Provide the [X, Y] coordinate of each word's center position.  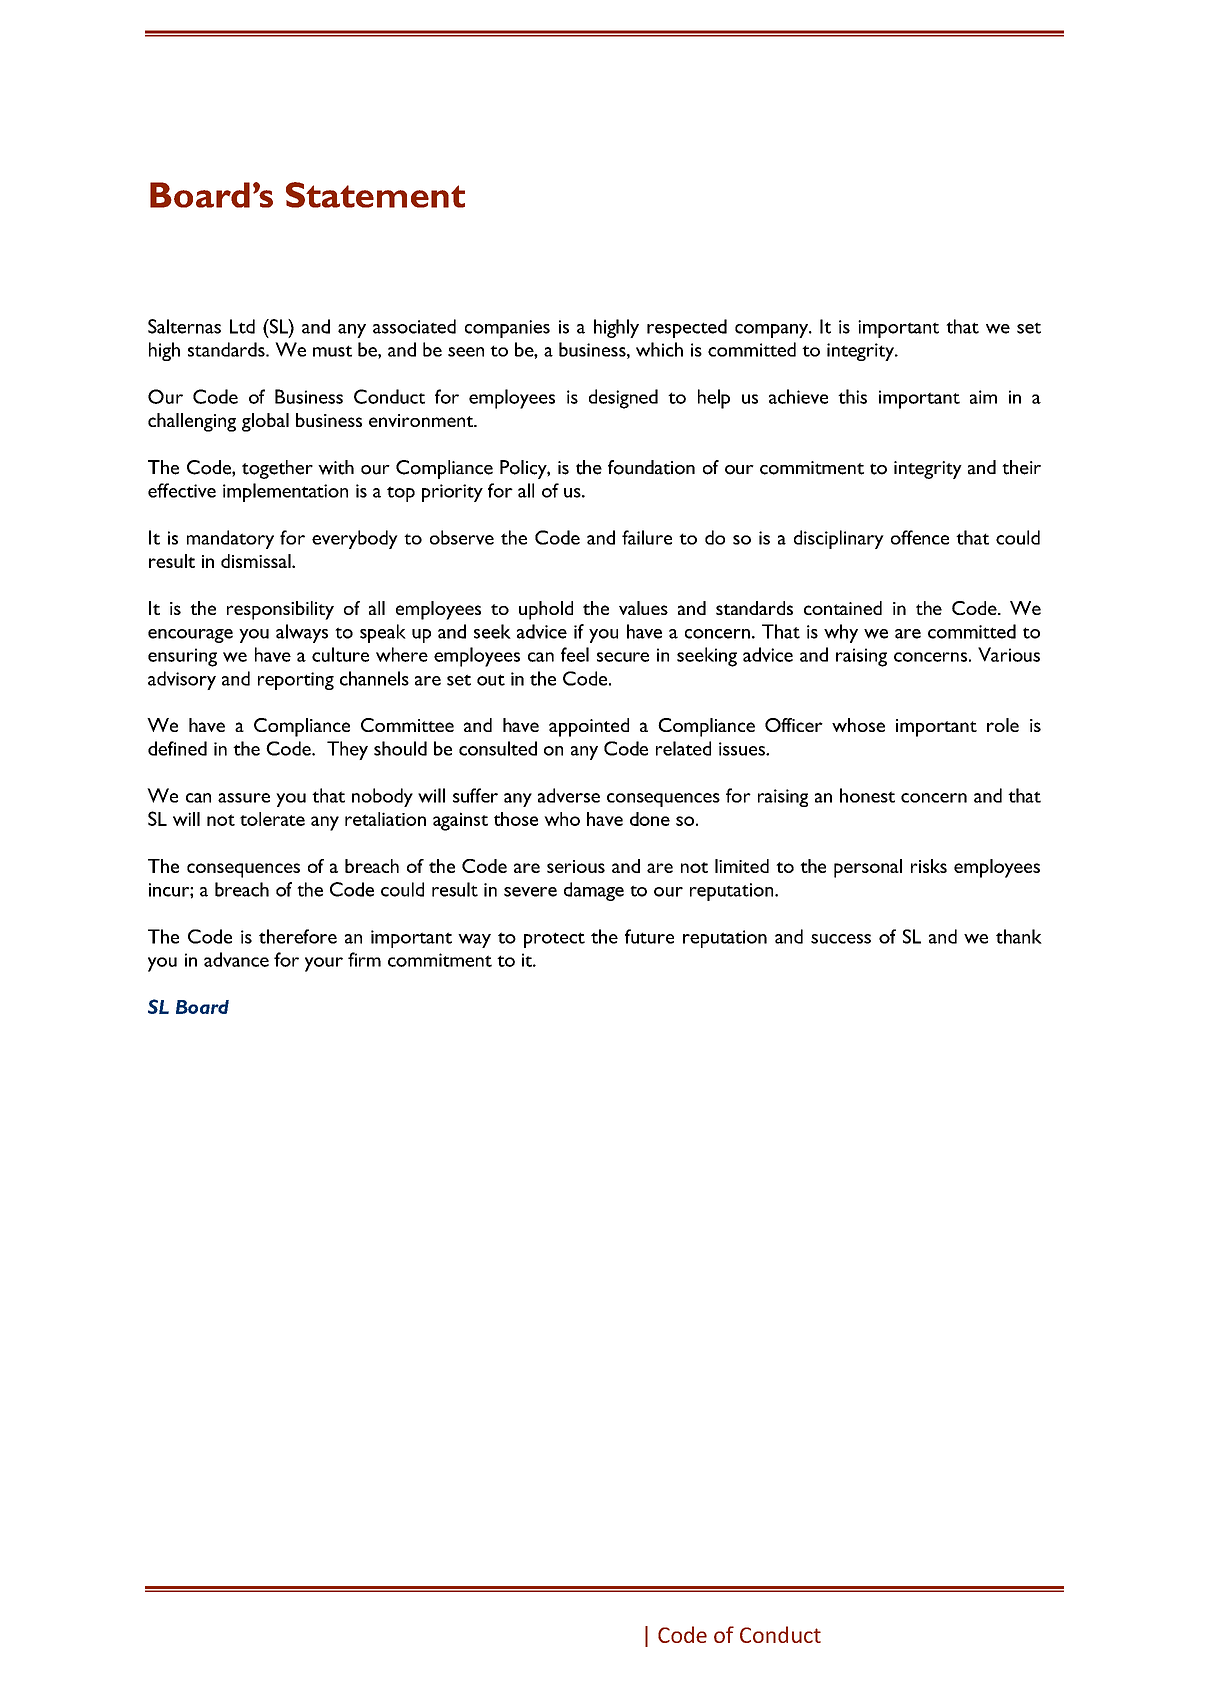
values [643, 608]
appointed [589, 727]
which [659, 349]
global [265, 422]
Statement [375, 195]
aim [983, 397]
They [347, 750]
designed [623, 399]
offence [920, 537]
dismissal [257, 561]
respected [687, 328]
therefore [298, 936]
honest [867, 795]
